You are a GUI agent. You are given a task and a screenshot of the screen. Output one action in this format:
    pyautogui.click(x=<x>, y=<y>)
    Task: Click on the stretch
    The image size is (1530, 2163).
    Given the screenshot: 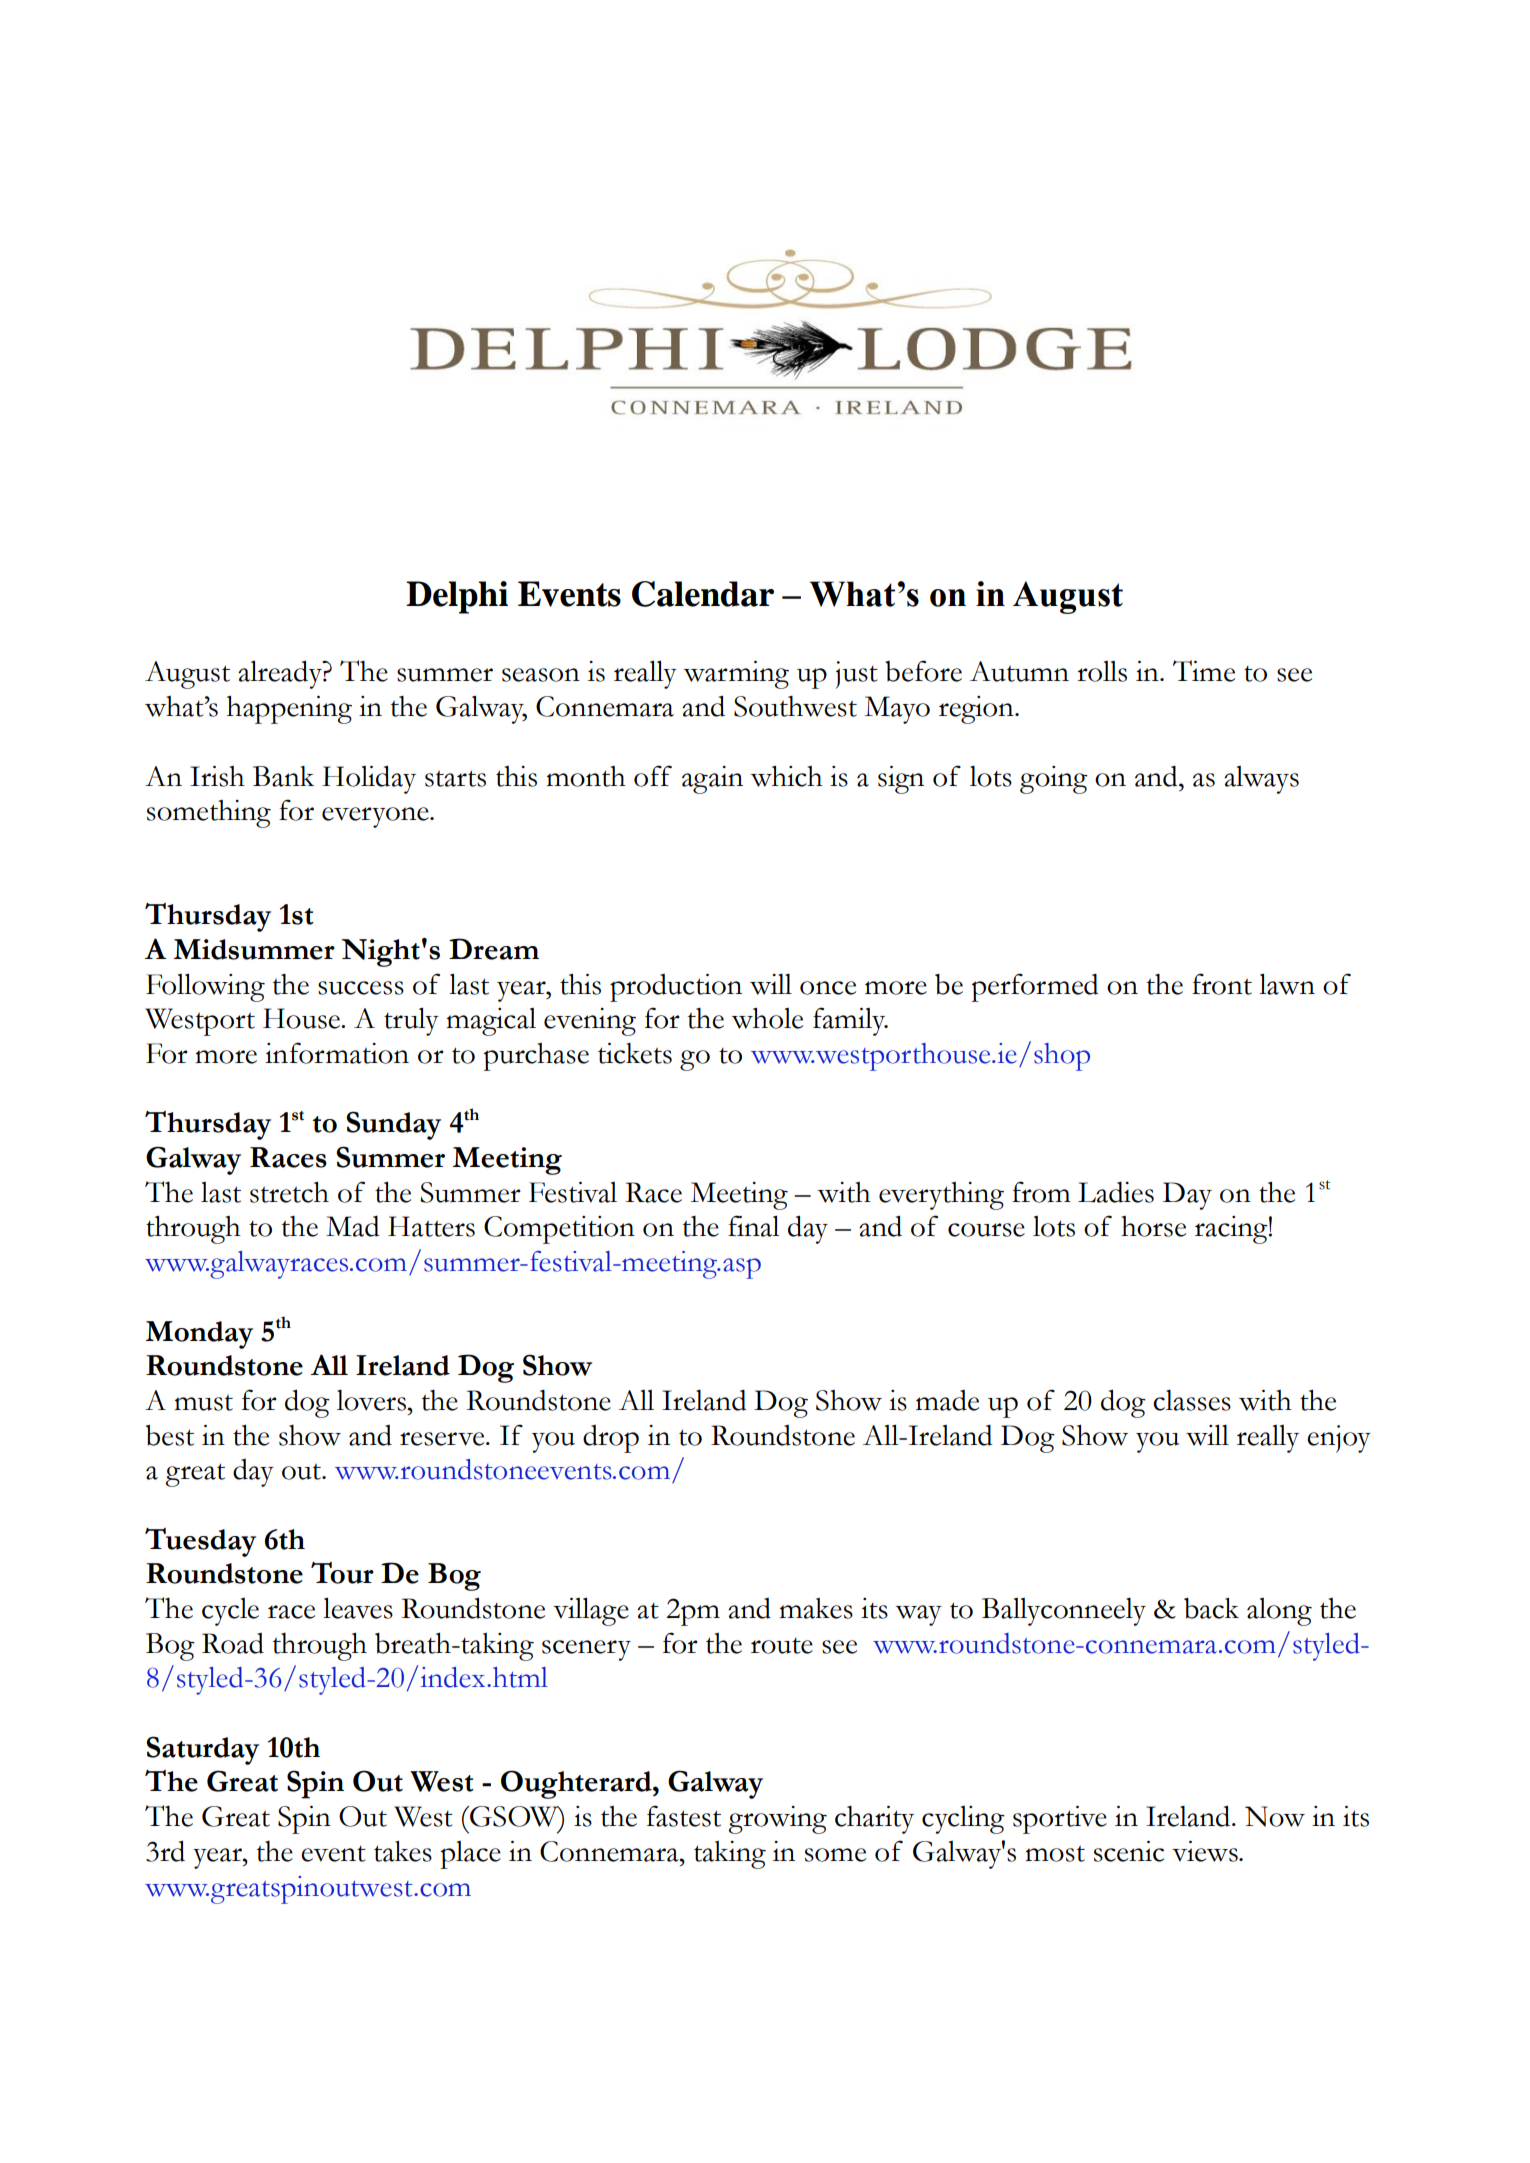 What is the action you would take?
    pyautogui.click(x=289, y=1192)
